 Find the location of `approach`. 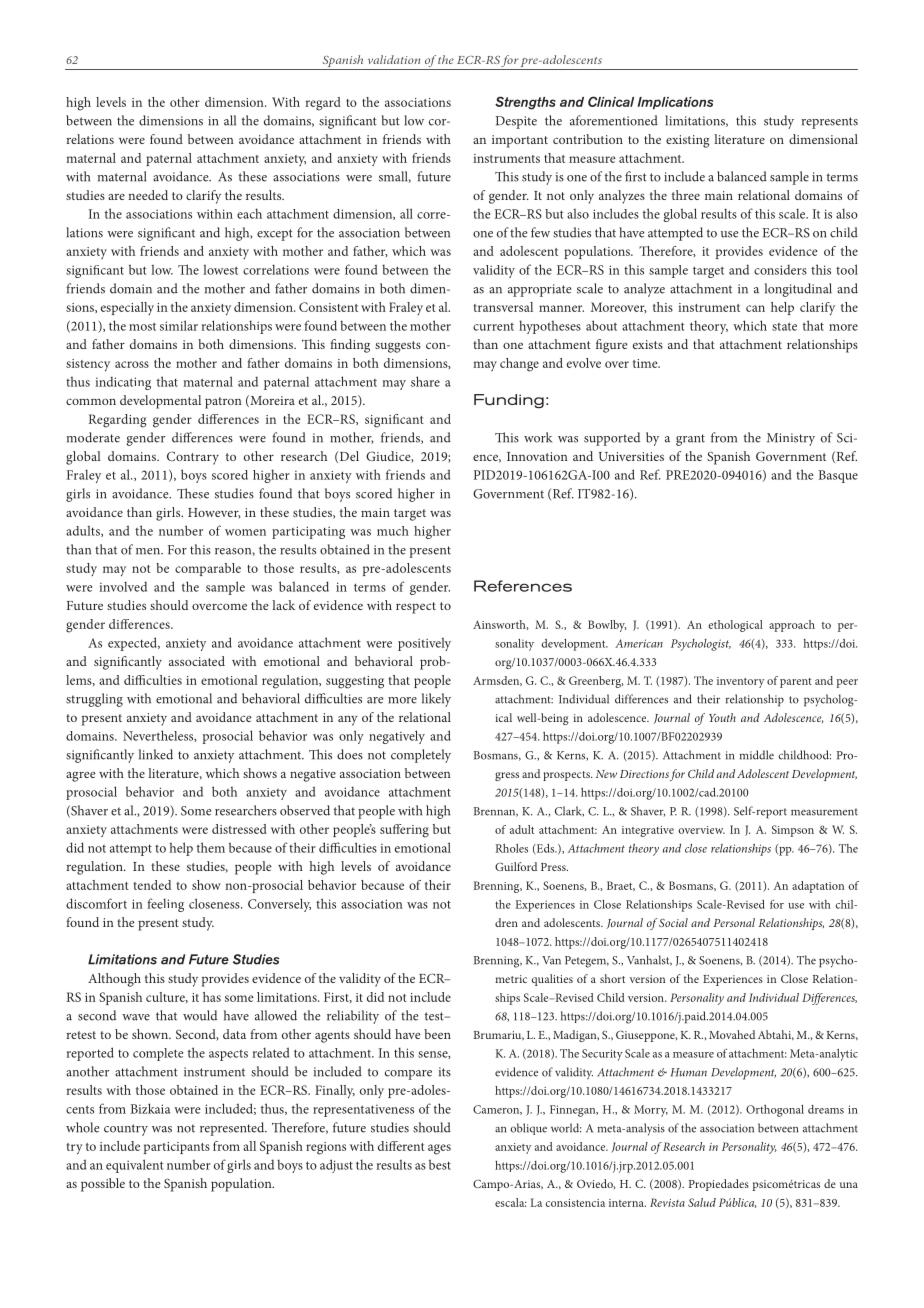

approach is located at coordinates (792, 626).
